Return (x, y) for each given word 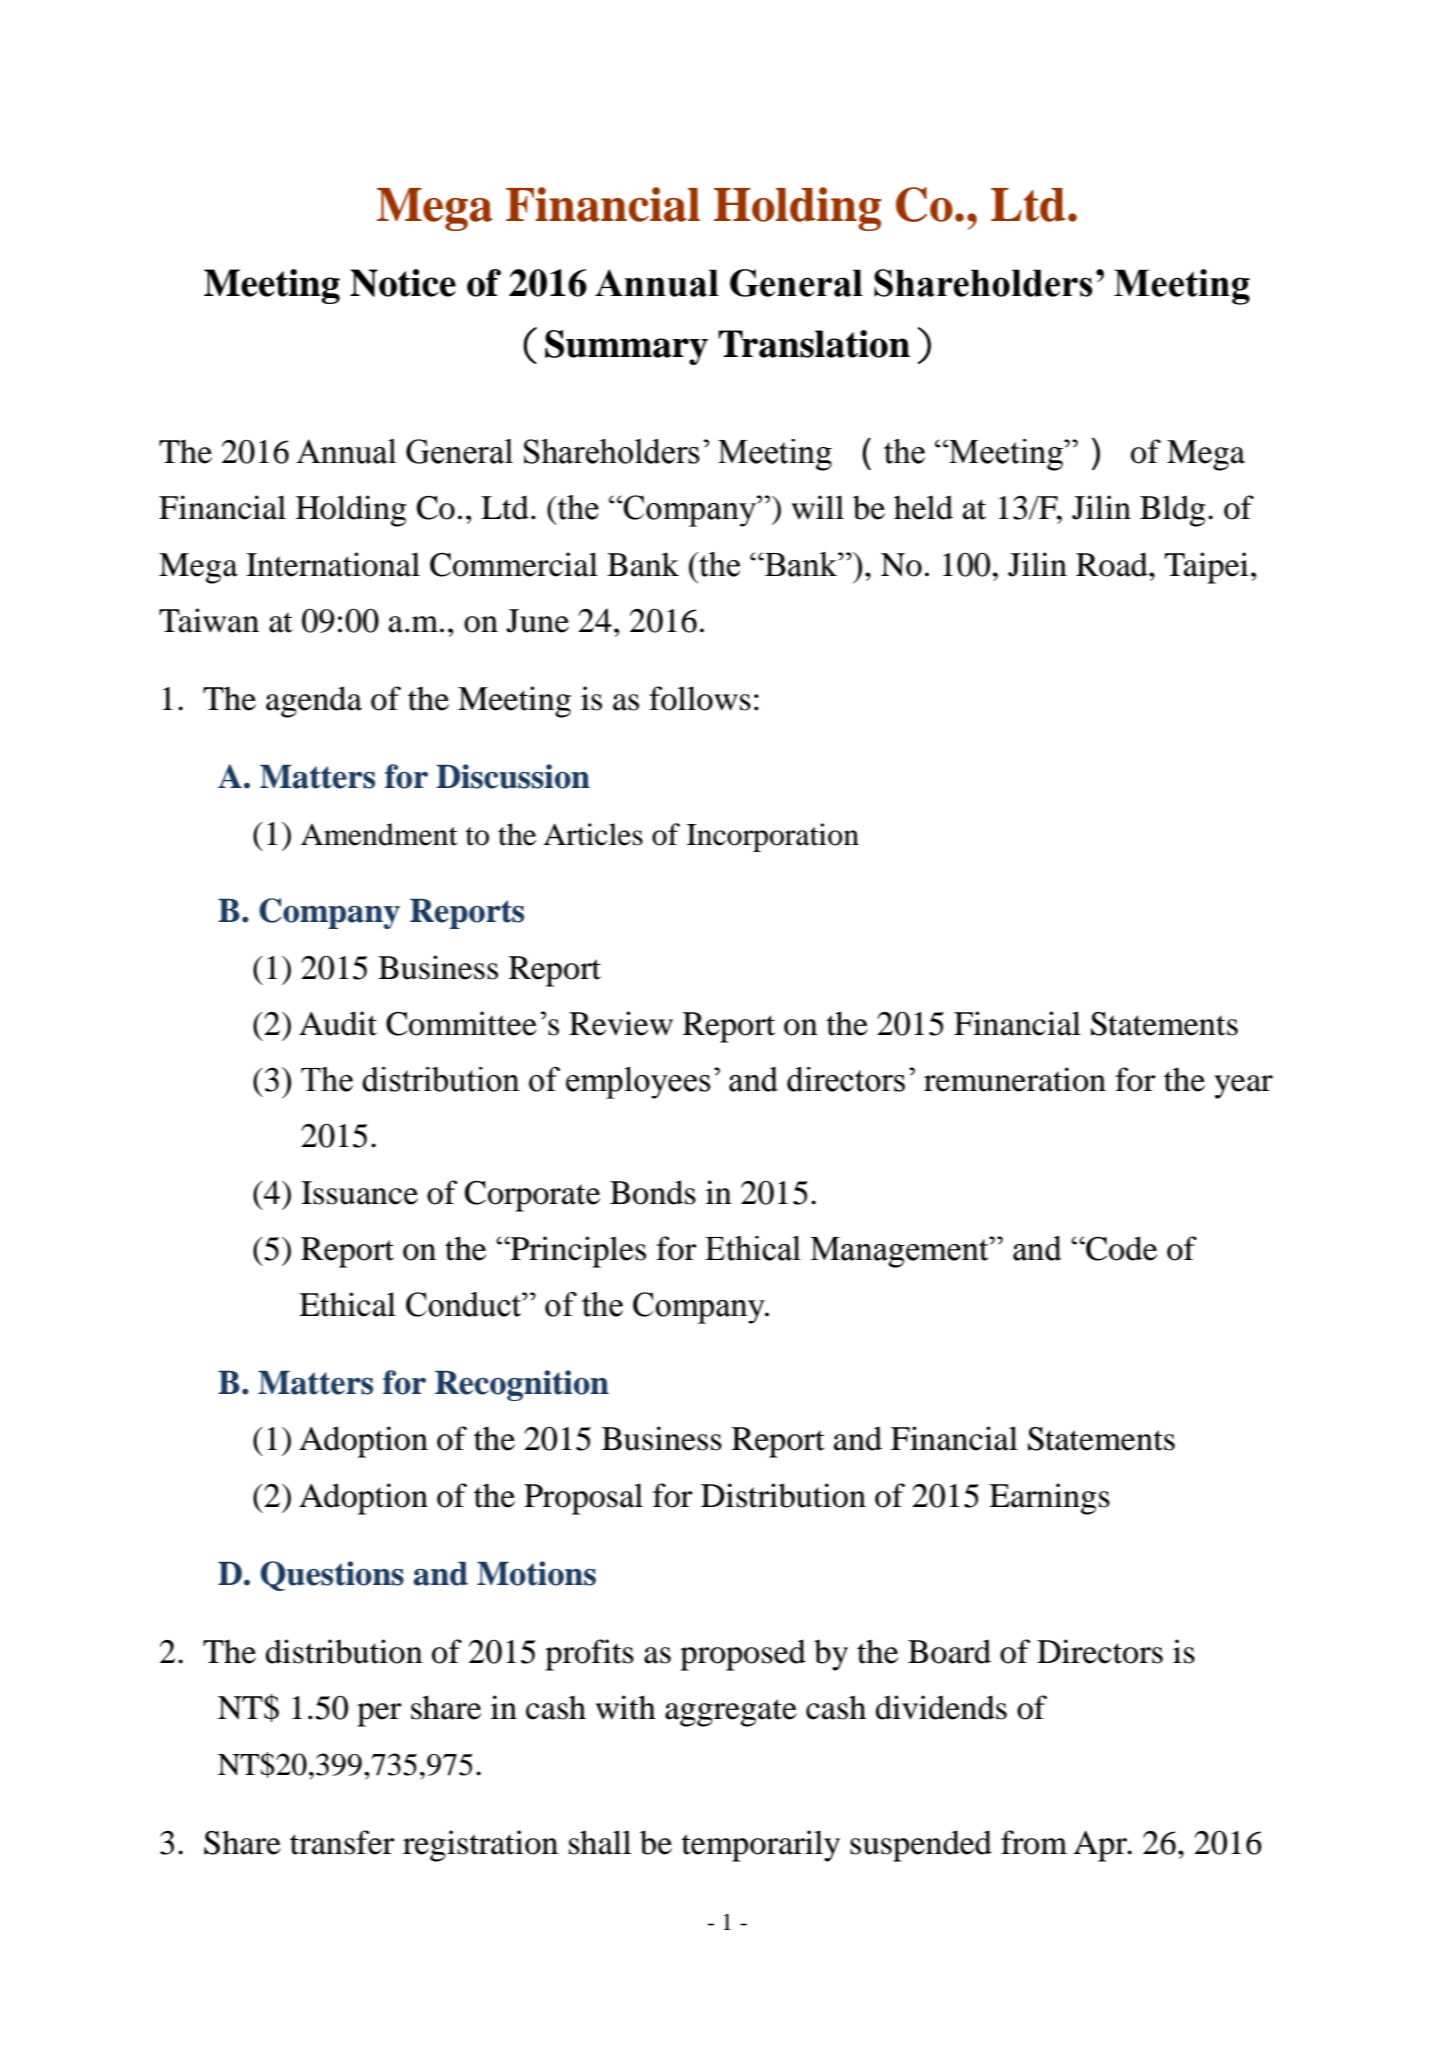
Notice (403, 283)
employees (638, 1083)
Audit (338, 1023)
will (818, 507)
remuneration (1015, 1079)
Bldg (1172, 511)
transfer (342, 1842)
